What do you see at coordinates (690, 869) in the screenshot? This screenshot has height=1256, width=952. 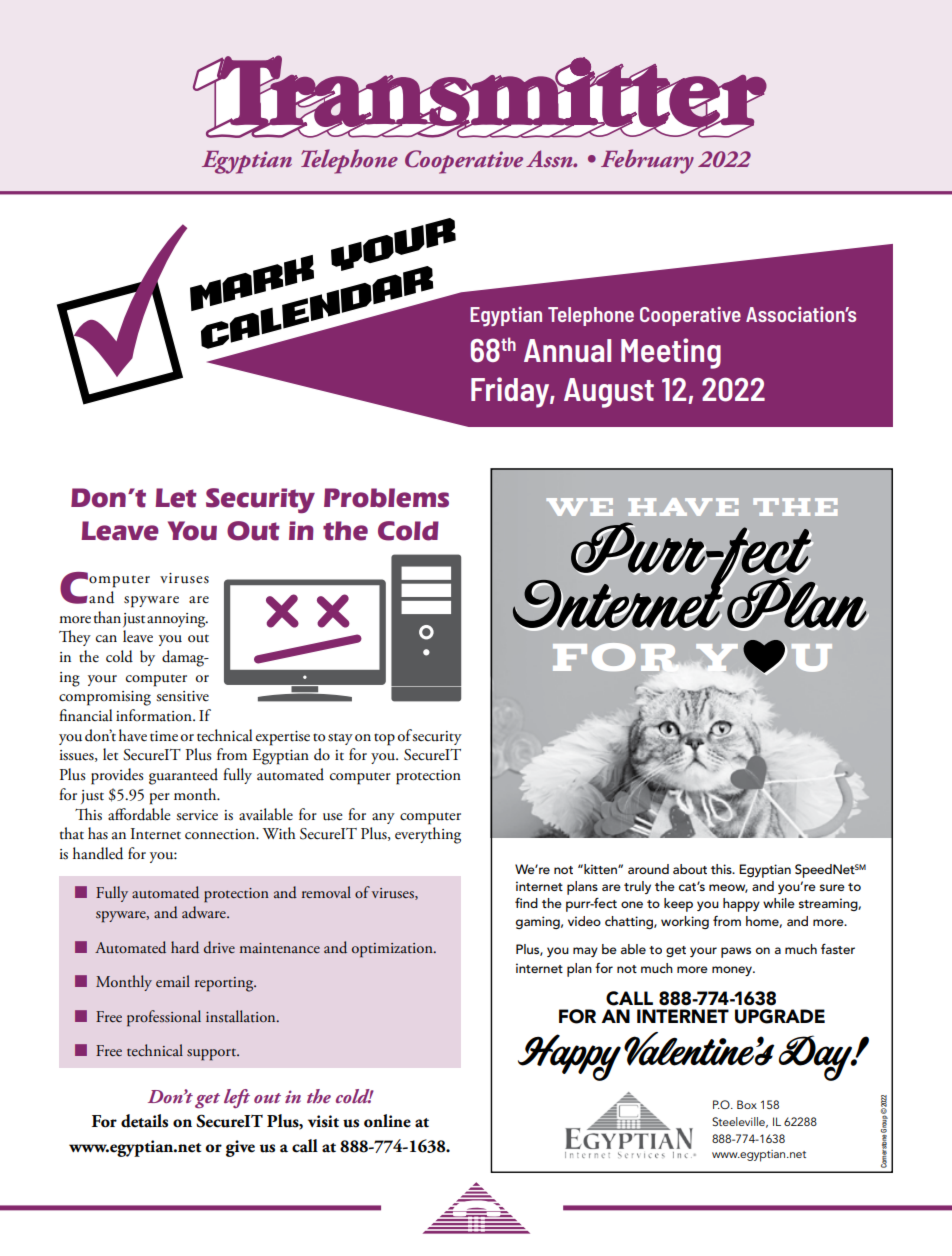 I see `about` at bounding box center [690, 869].
